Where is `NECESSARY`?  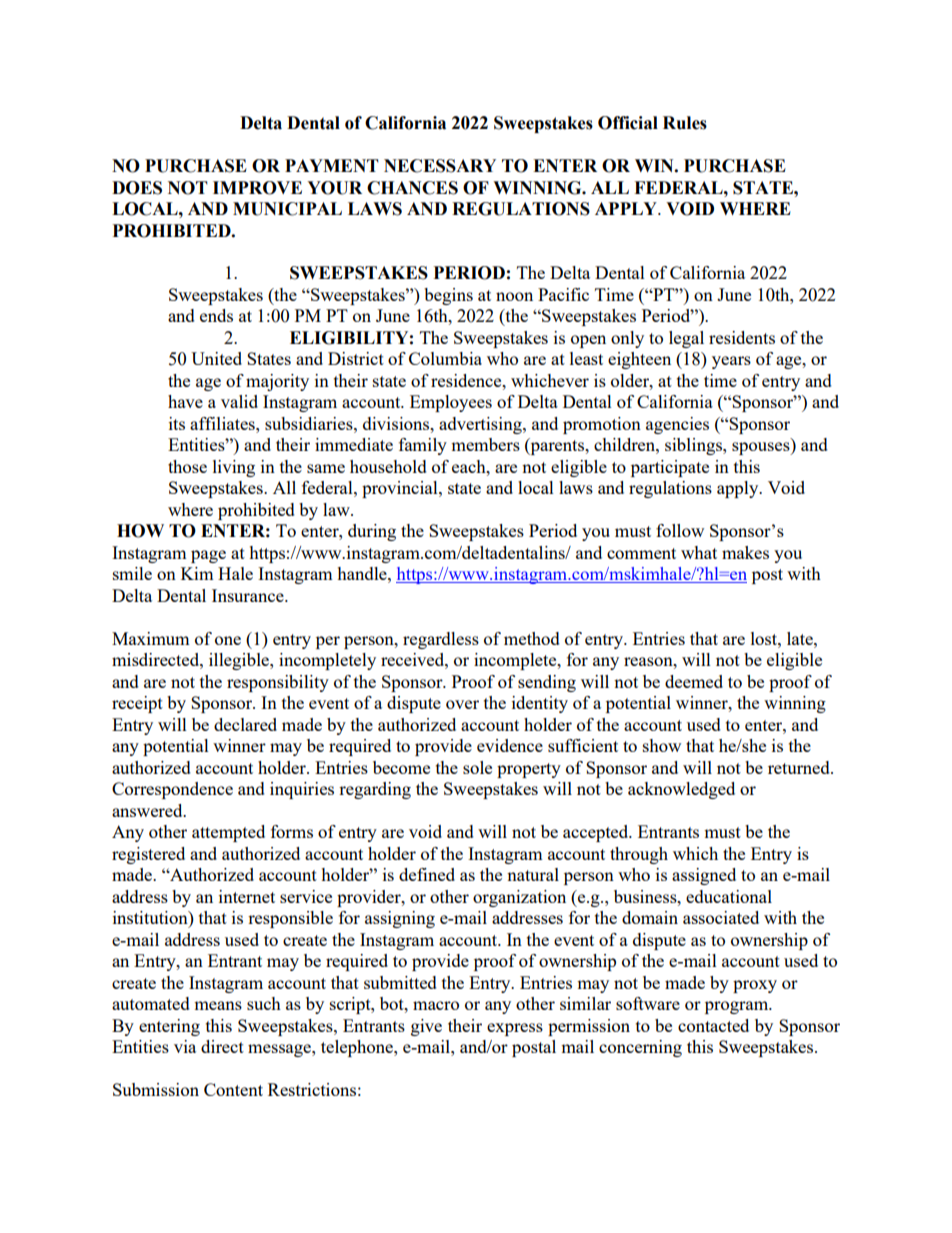 NECESSARY is located at coordinates (440, 166).
